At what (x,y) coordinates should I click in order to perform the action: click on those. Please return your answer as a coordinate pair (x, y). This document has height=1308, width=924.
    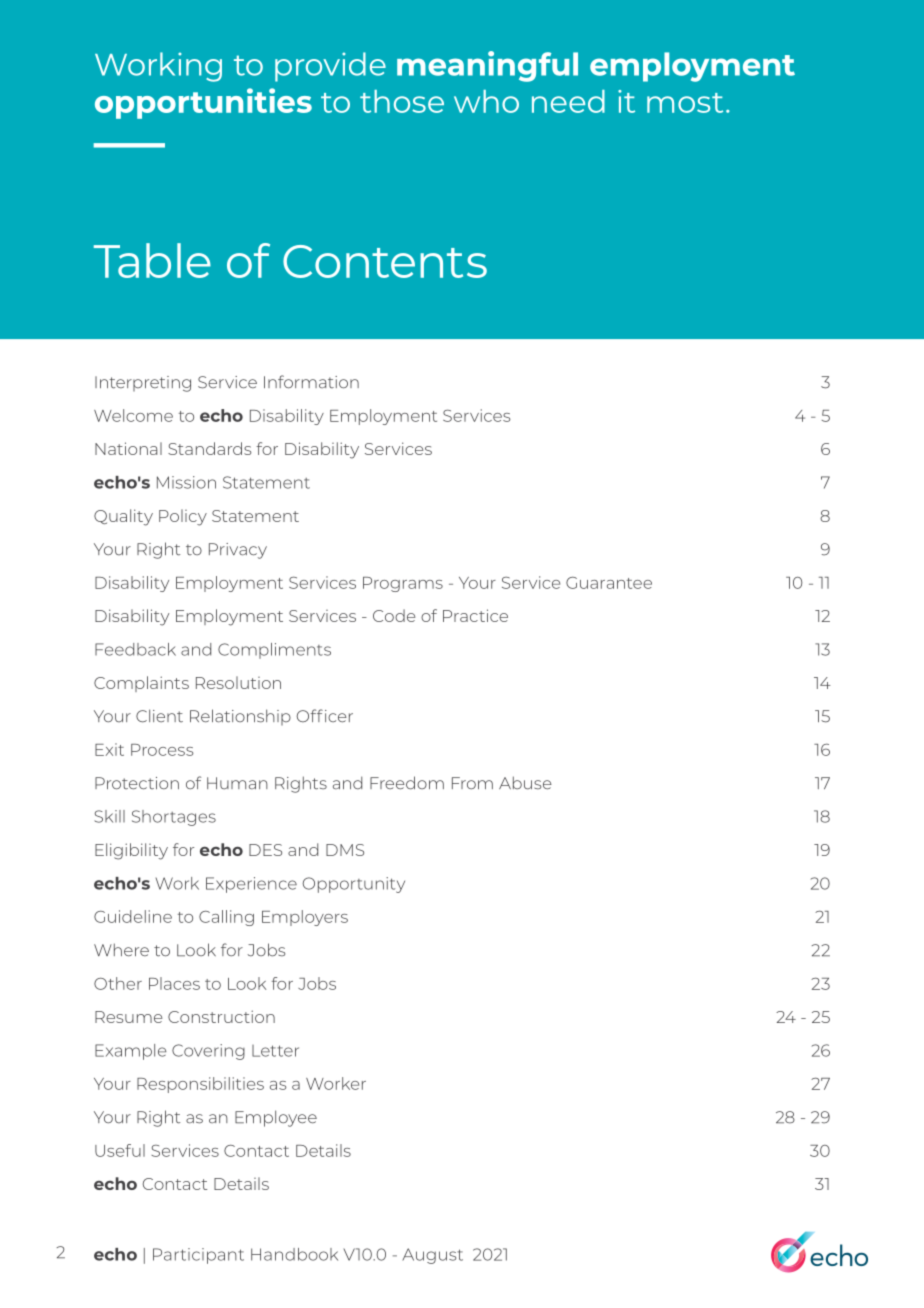
    Looking at the image, I should click on (402, 101).
